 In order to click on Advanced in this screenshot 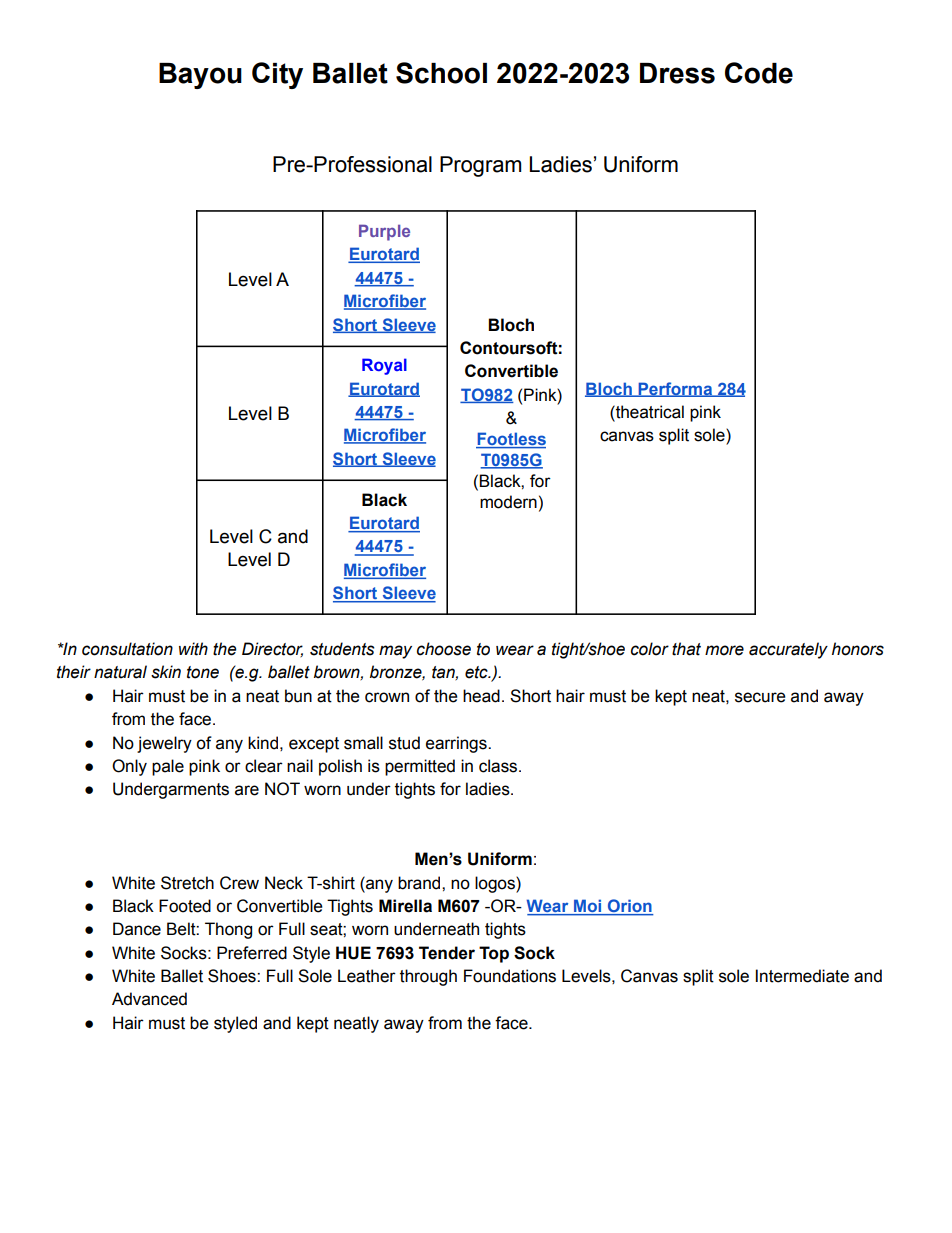, I will do `click(149, 999)`.
